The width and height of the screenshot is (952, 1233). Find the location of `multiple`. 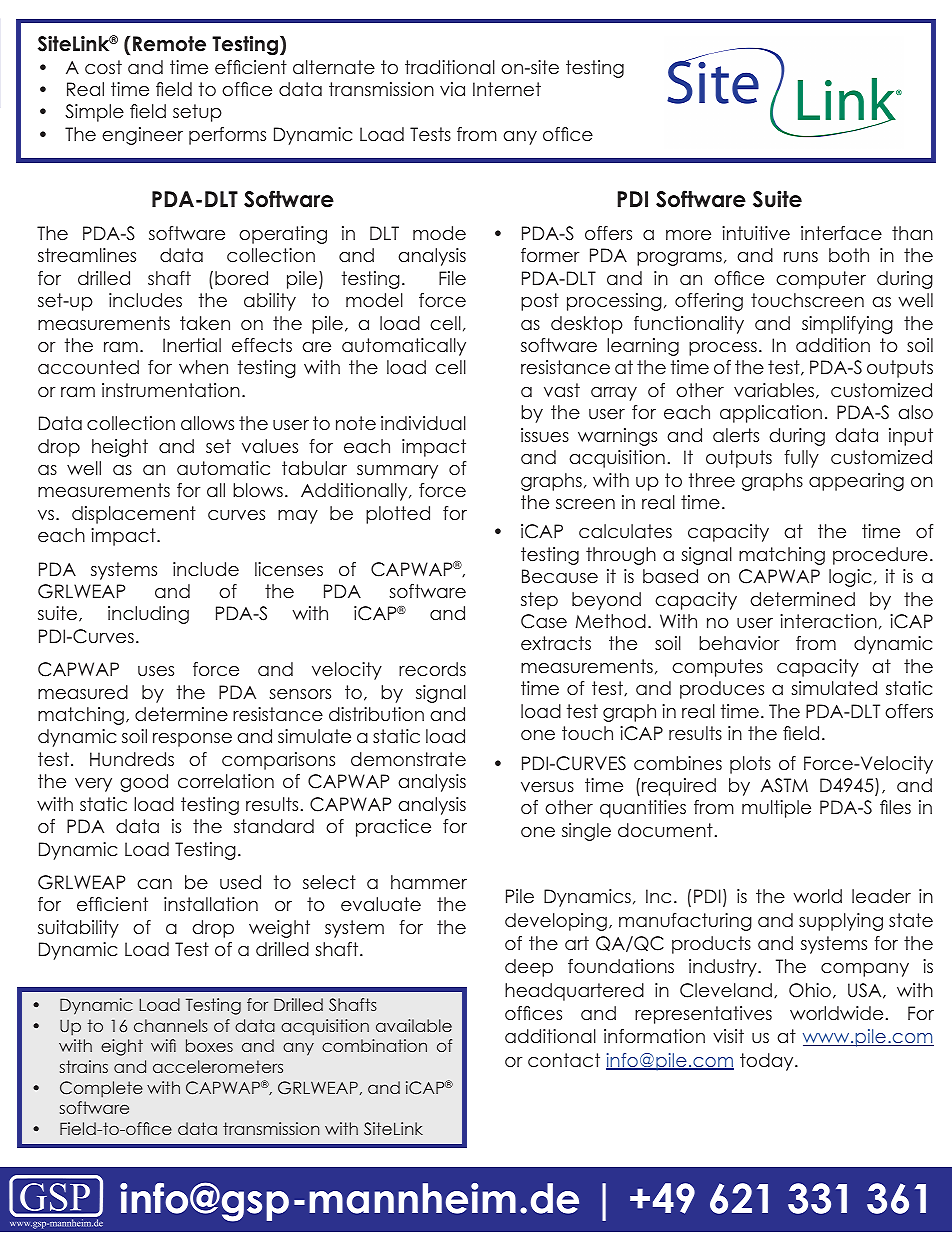

multiple is located at coordinates (776, 809).
